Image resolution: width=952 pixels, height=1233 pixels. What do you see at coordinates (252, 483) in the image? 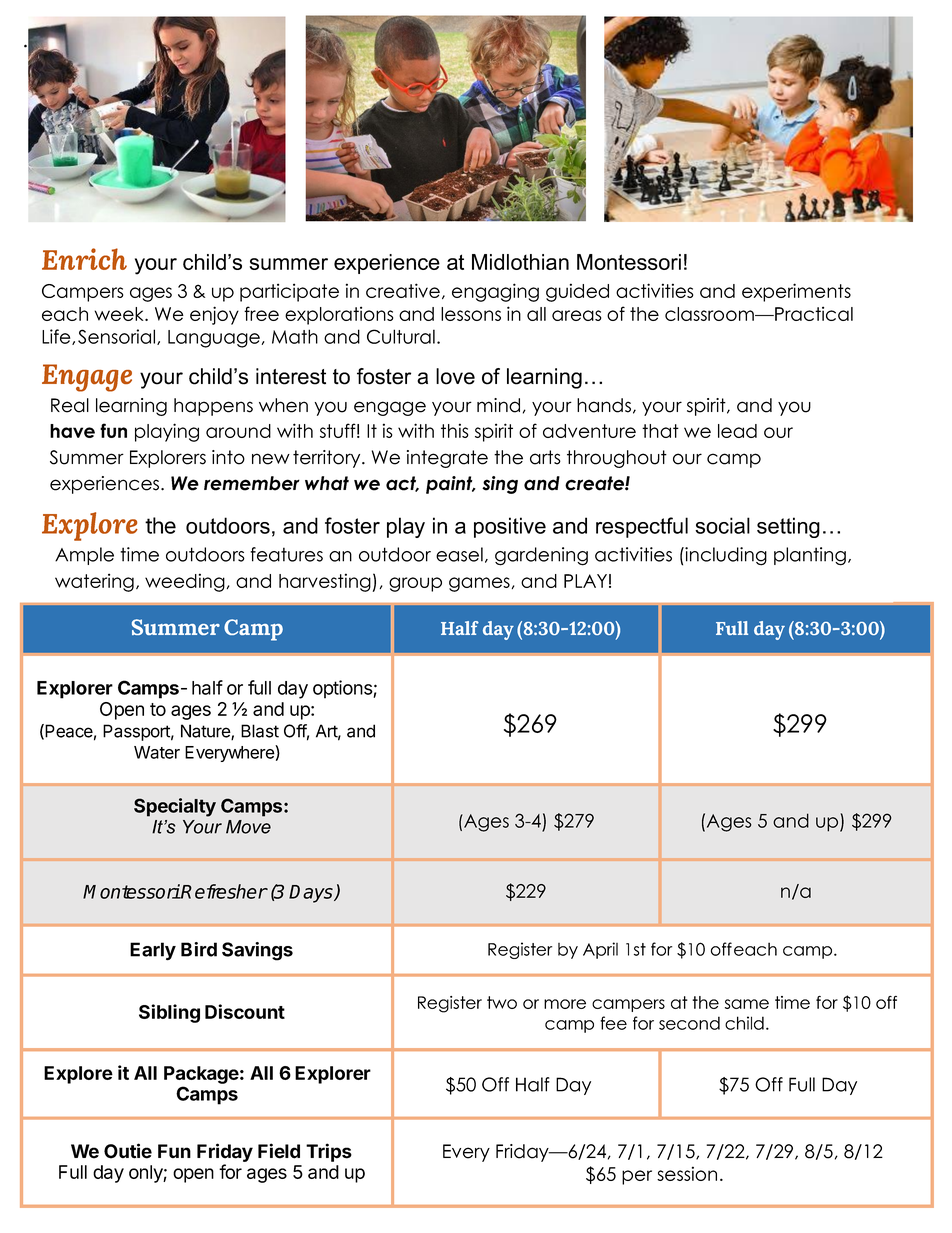
I see `remember` at bounding box center [252, 483].
